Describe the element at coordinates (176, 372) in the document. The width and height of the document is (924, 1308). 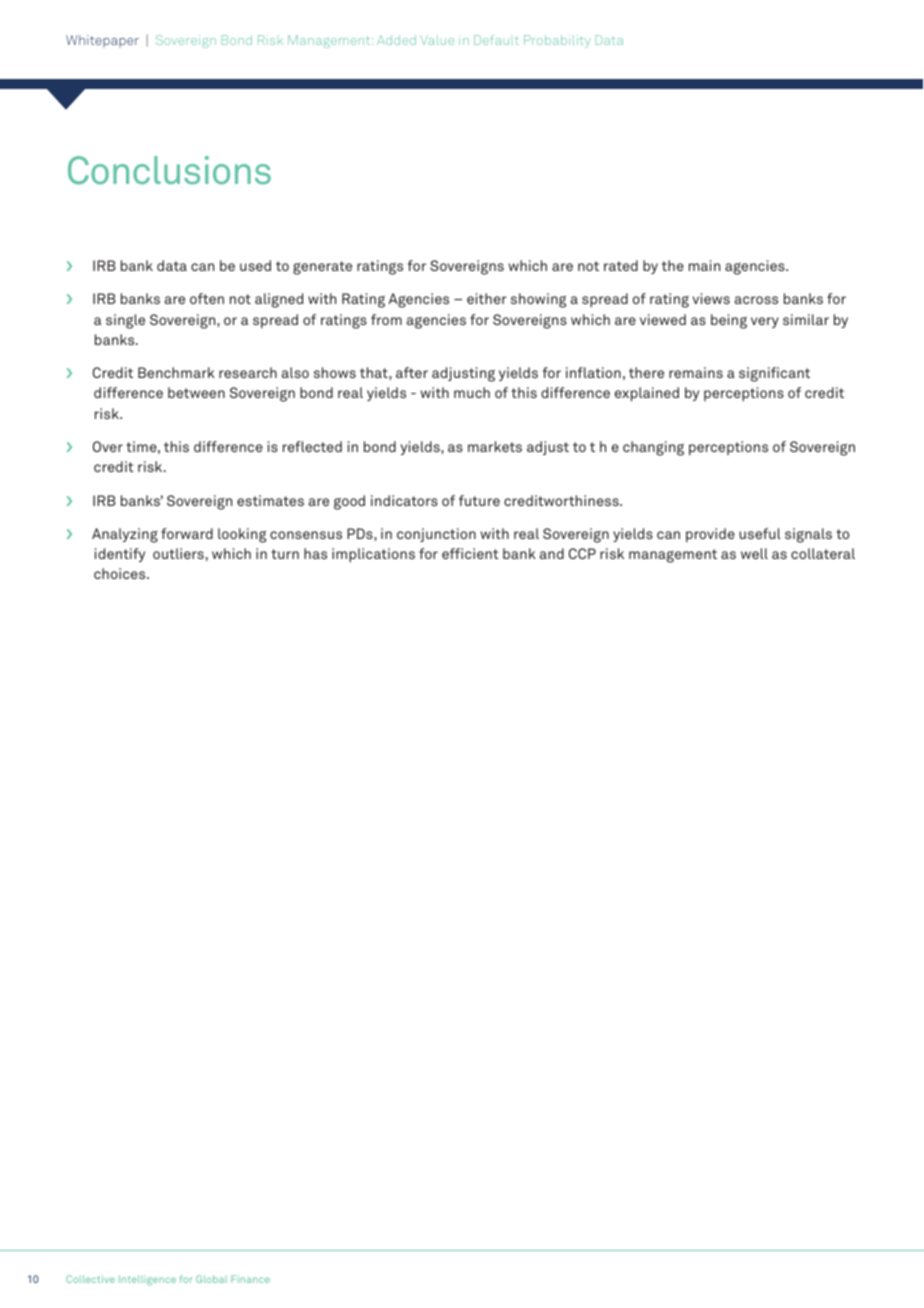
I see `Benchmark` at that location.
